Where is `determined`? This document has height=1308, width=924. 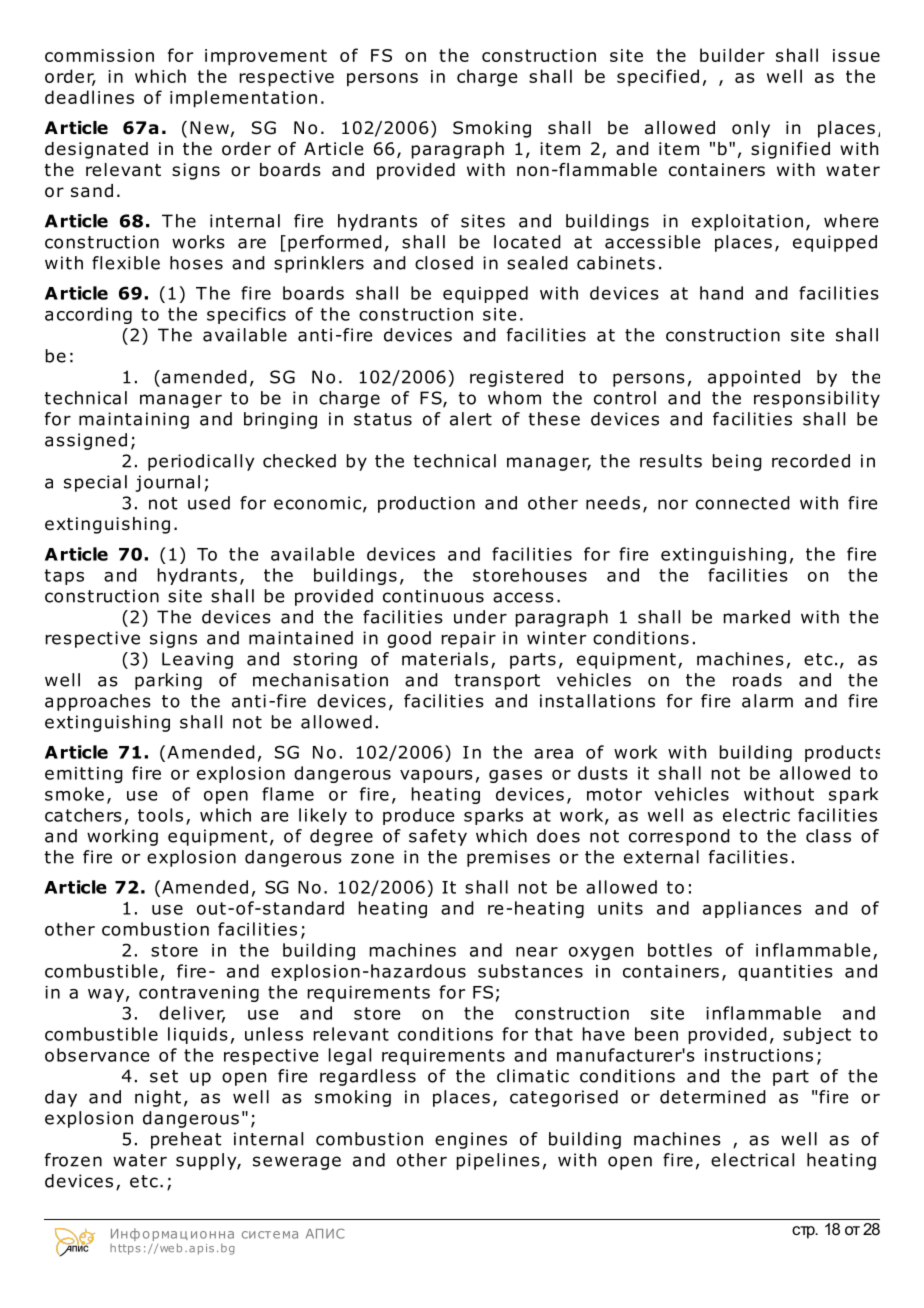
determined is located at coordinates (713, 1097).
